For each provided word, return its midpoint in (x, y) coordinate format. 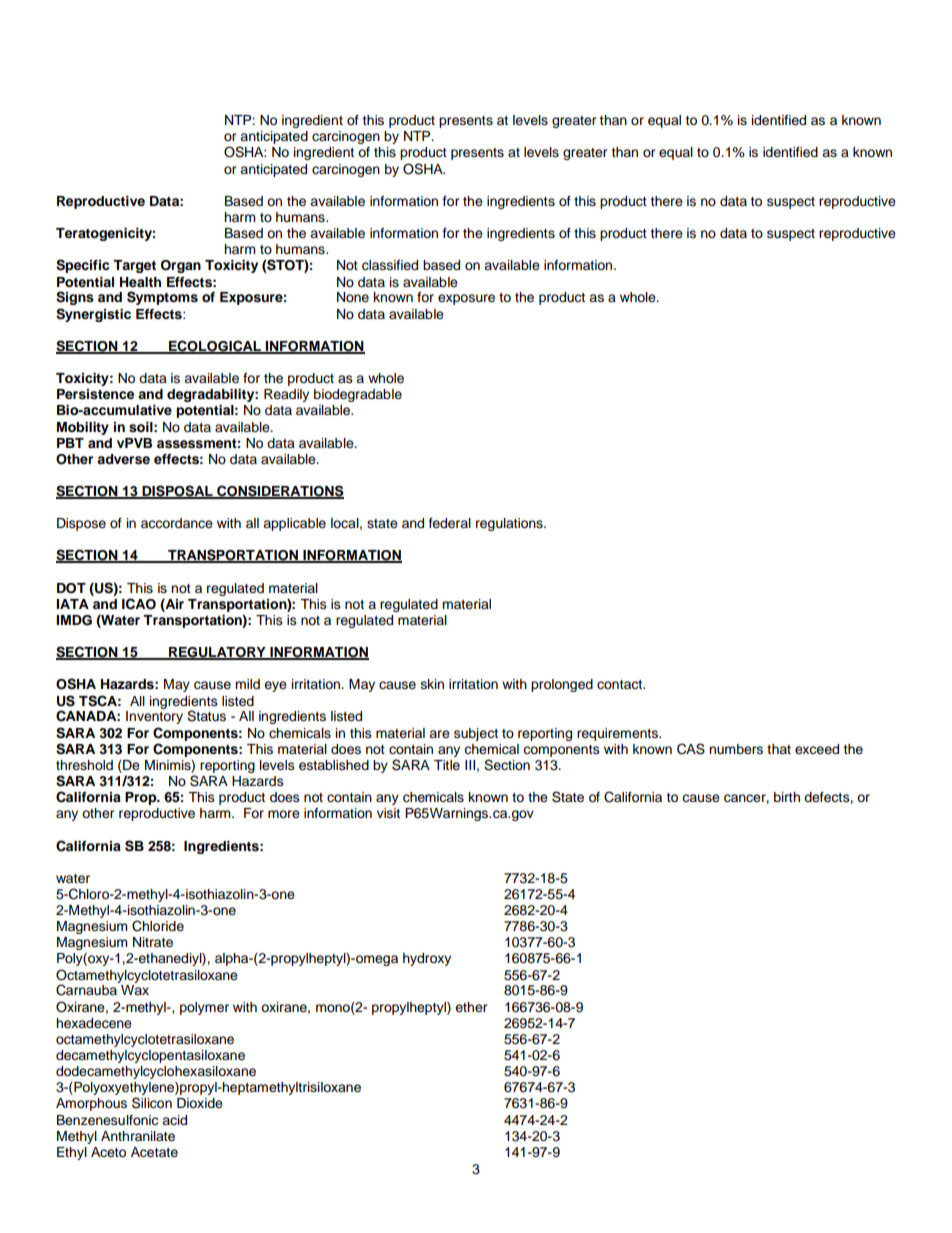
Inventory (154, 717)
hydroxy (427, 959)
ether (471, 1007)
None (353, 297)
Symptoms (162, 298)
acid (174, 1120)
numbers (736, 749)
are (439, 734)
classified (390, 265)
